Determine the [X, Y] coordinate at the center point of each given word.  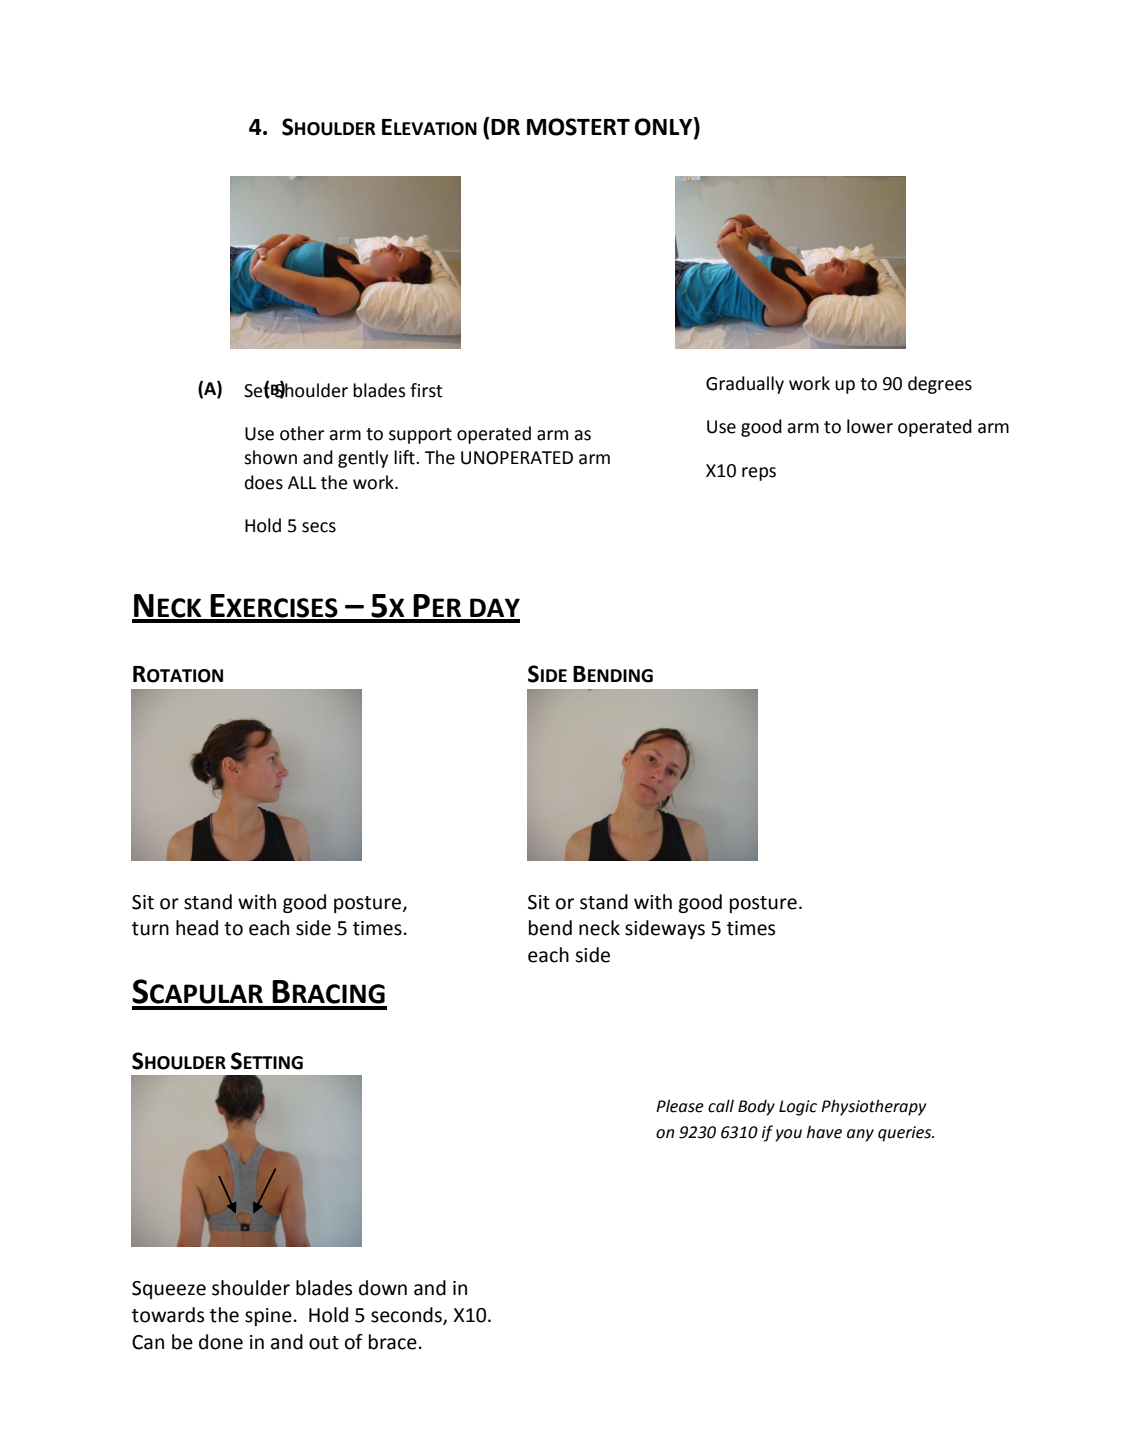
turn [150, 929]
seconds [407, 1315]
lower [870, 426]
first [426, 390]
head [197, 928]
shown [270, 457]
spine [268, 1317]
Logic [798, 1108]
